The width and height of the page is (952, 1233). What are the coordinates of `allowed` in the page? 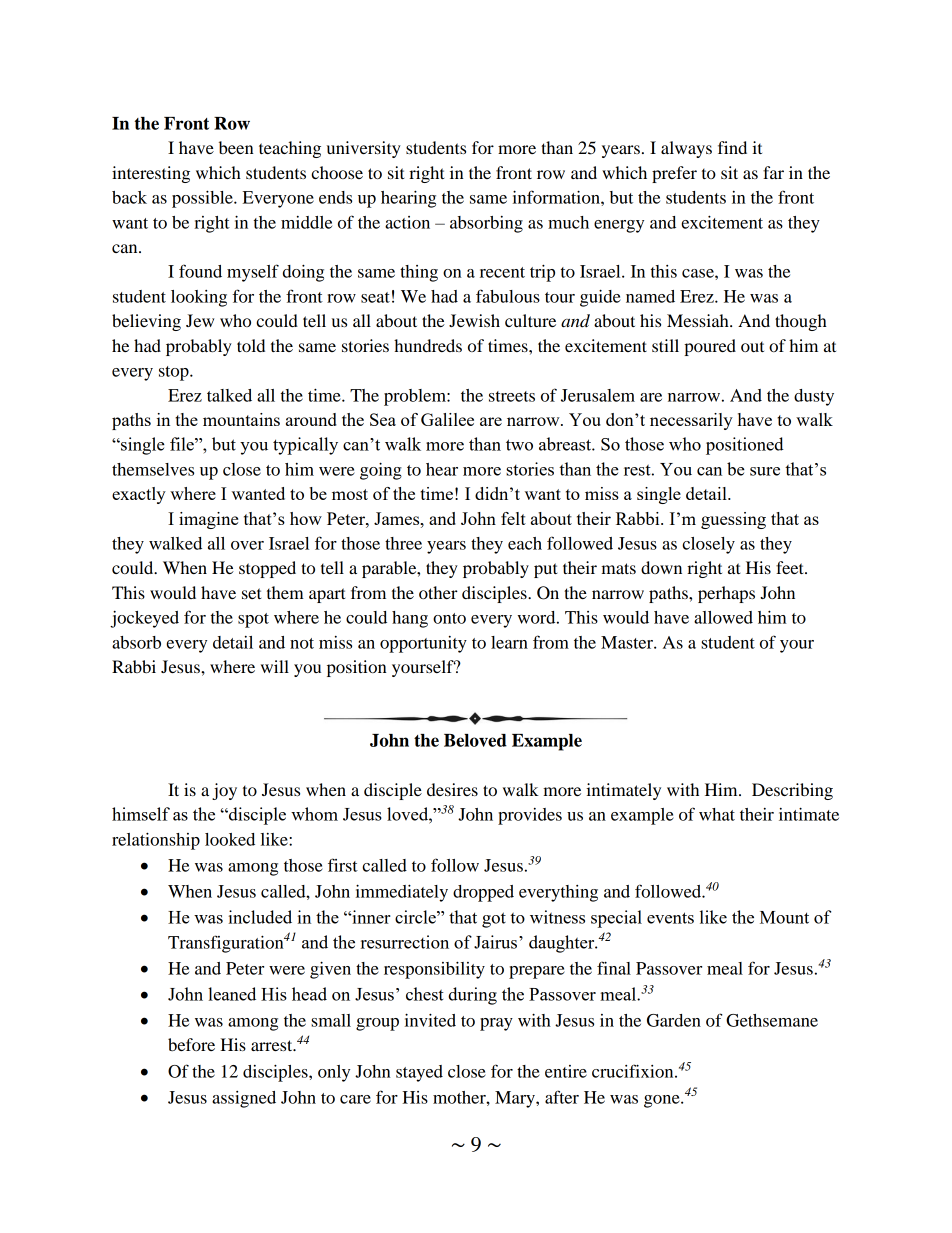 It's located at (723, 617).
